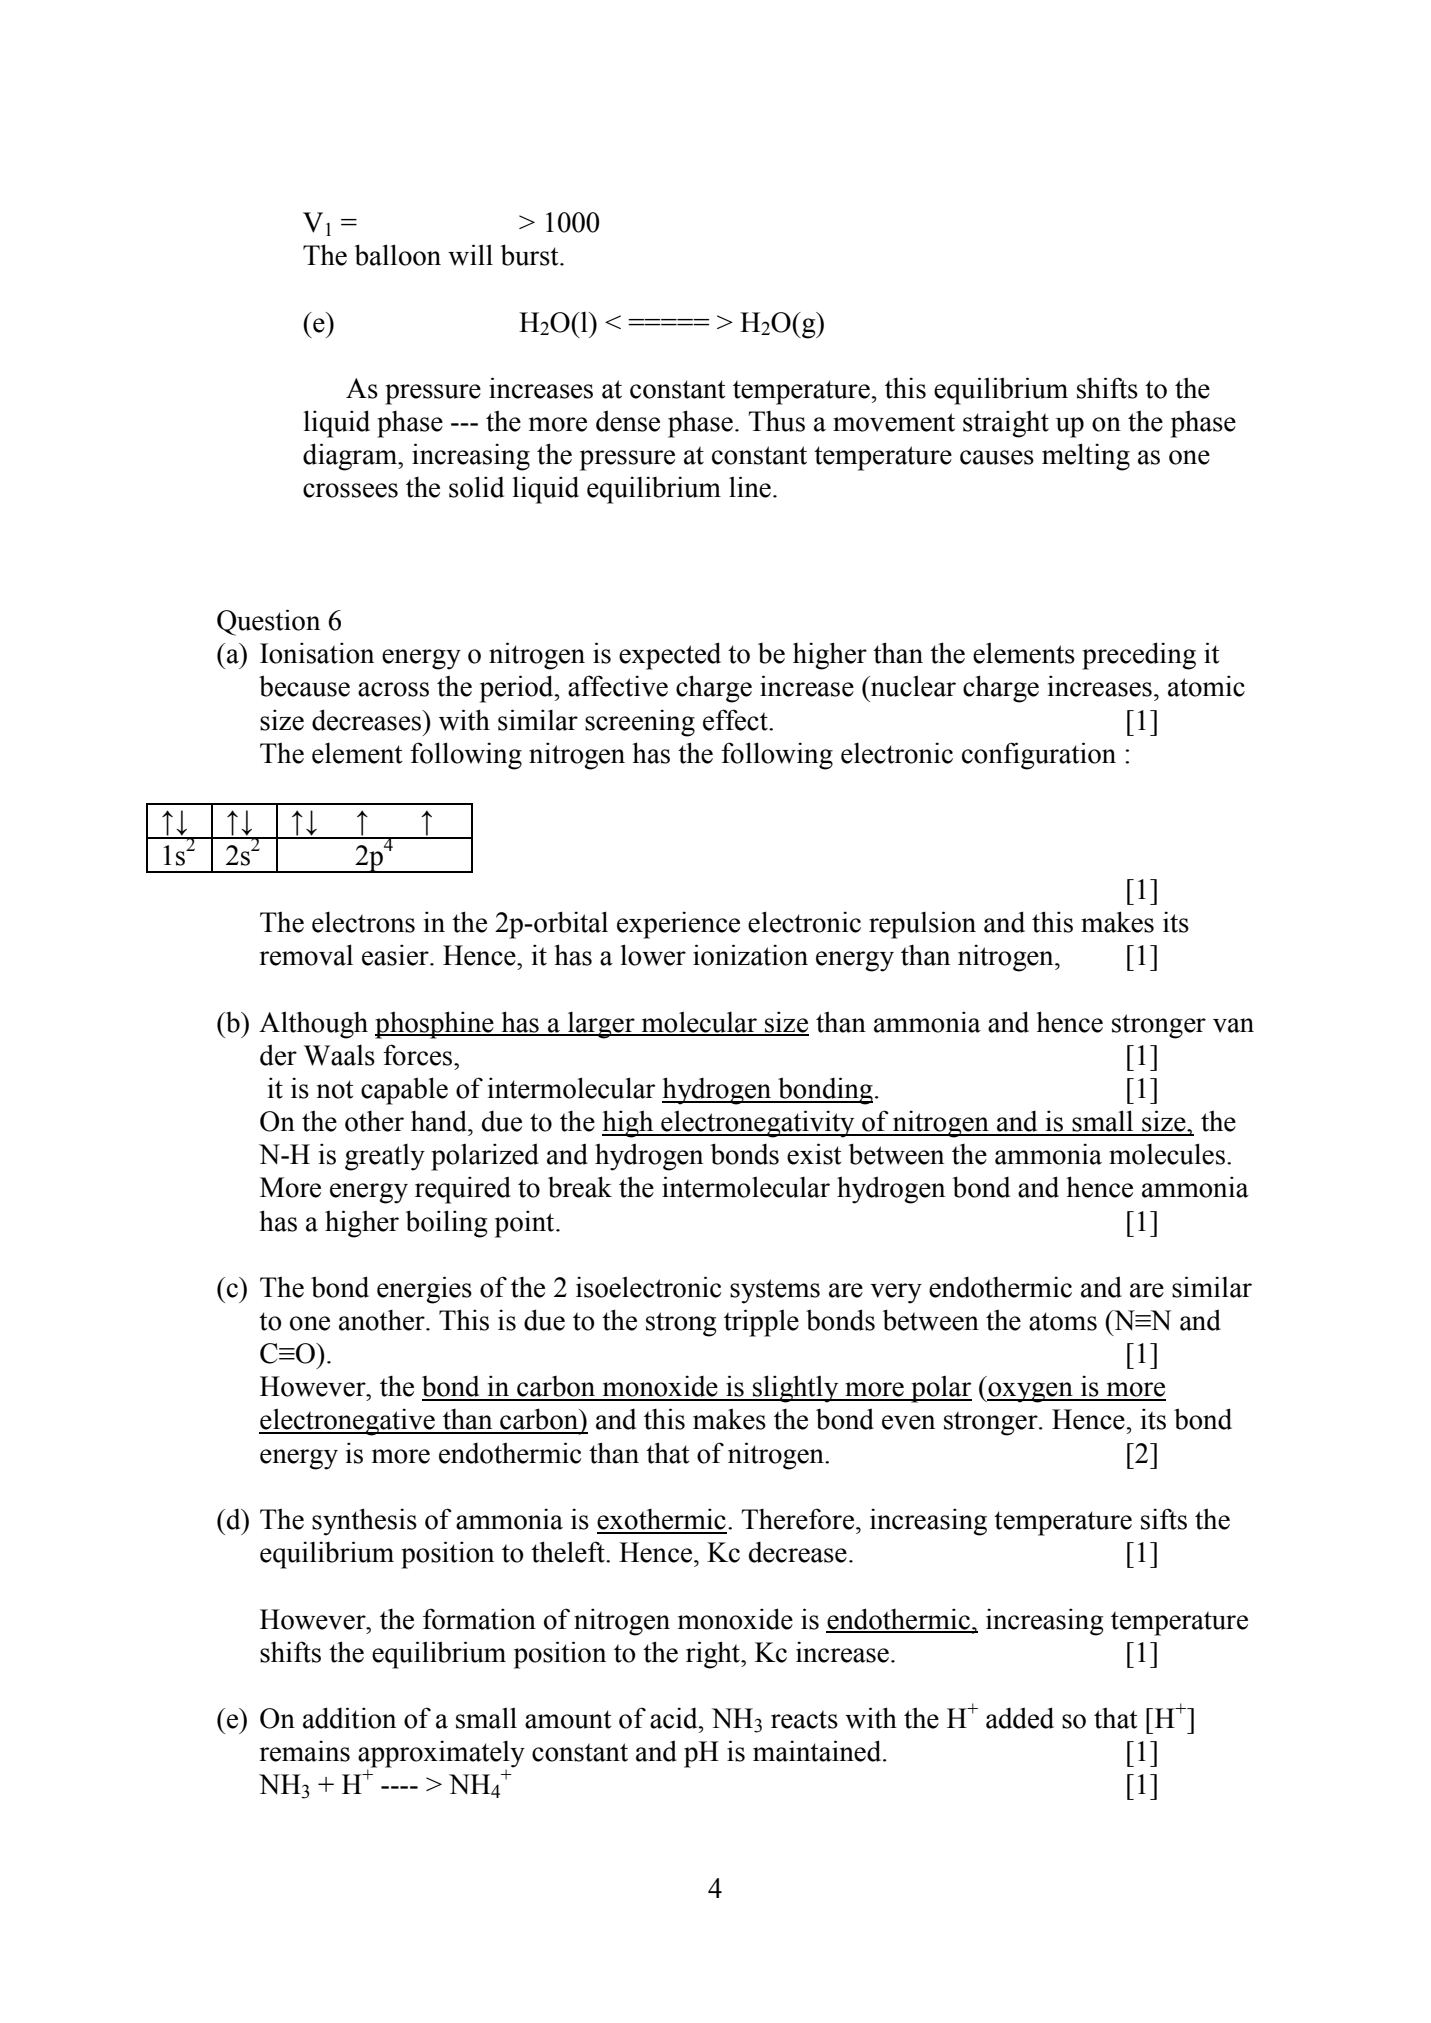 The height and width of the page is (2023, 1431). I want to click on van, so click(1233, 1025).
